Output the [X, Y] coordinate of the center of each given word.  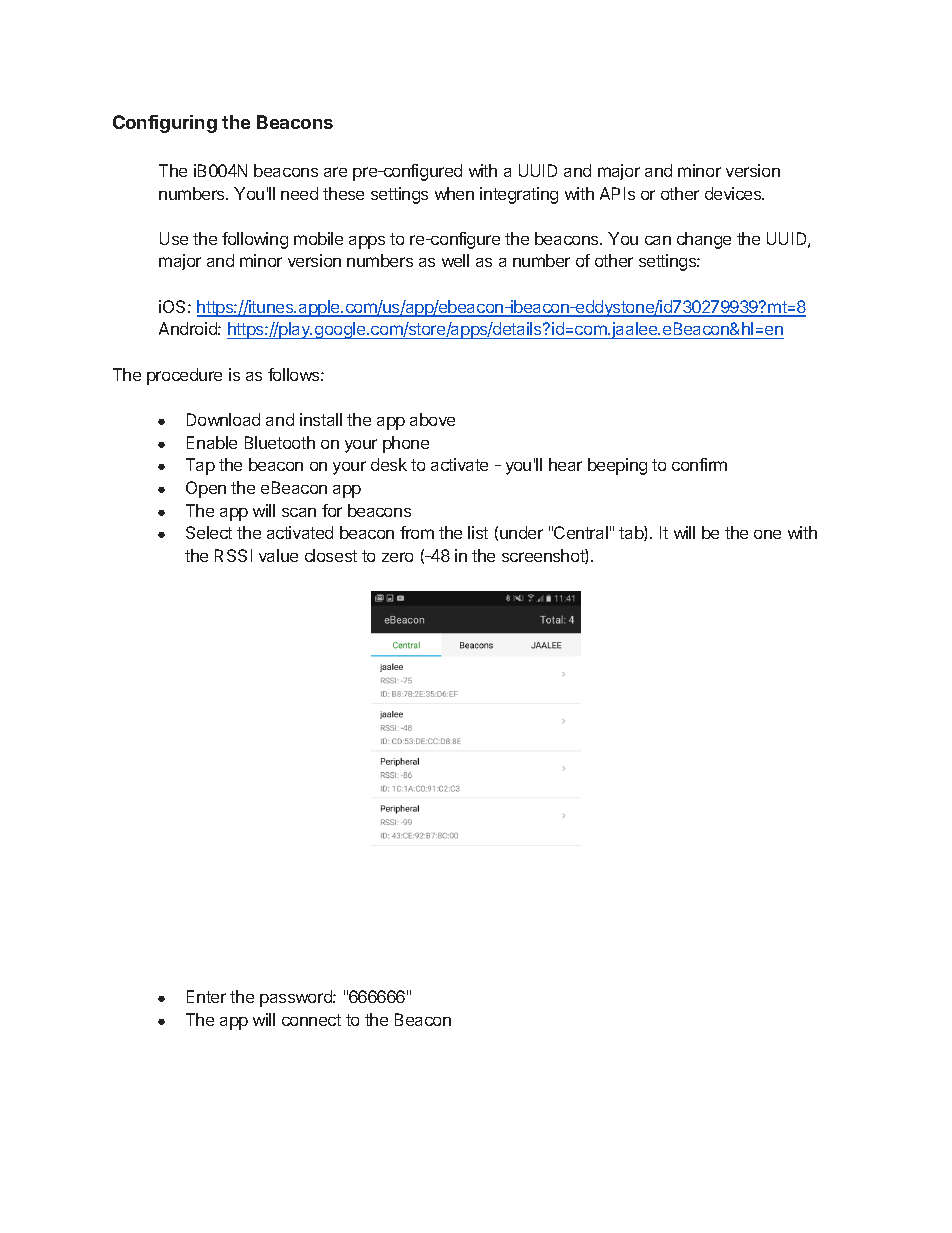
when [454, 193]
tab [632, 533]
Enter [206, 996]
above [432, 419]
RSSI [233, 555]
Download [223, 419]
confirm [699, 464]
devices [734, 193]
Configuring [165, 124]
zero [397, 557]
